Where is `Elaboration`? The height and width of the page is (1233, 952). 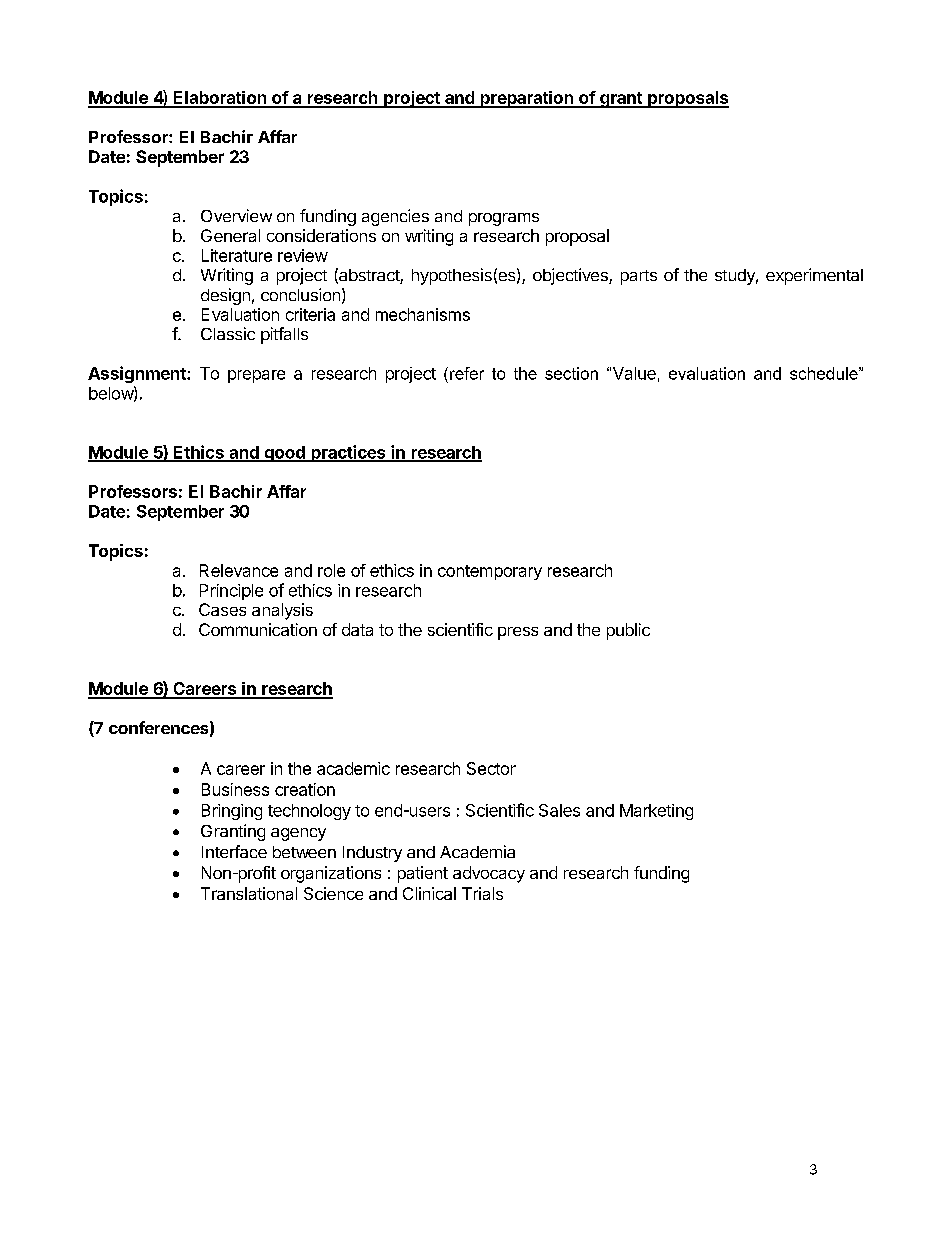 Elaboration is located at coordinates (220, 99).
